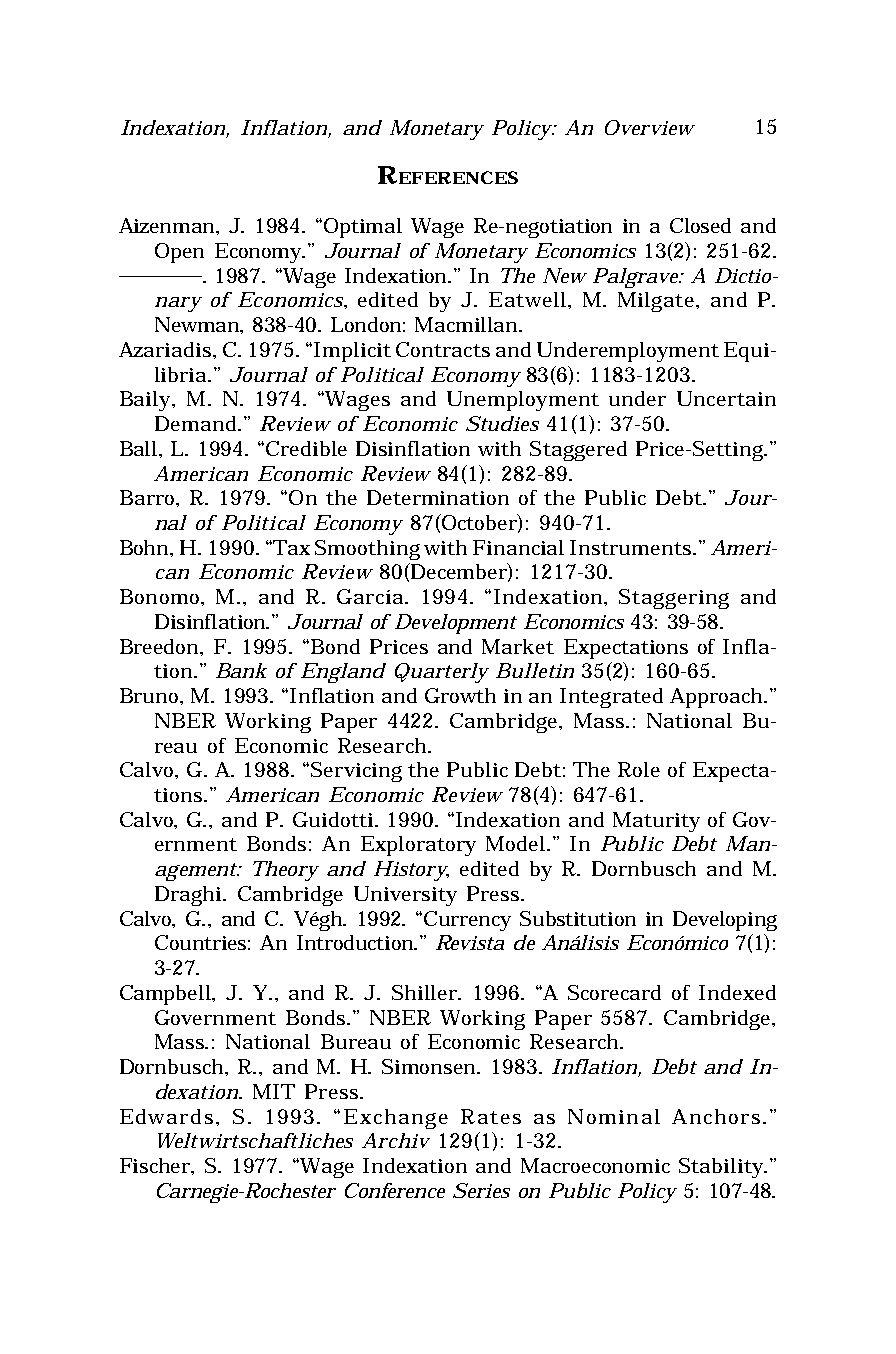 The height and width of the page is (1354, 896). What do you see at coordinates (632, 547) in the page?
I see `Instruments` at bounding box center [632, 547].
